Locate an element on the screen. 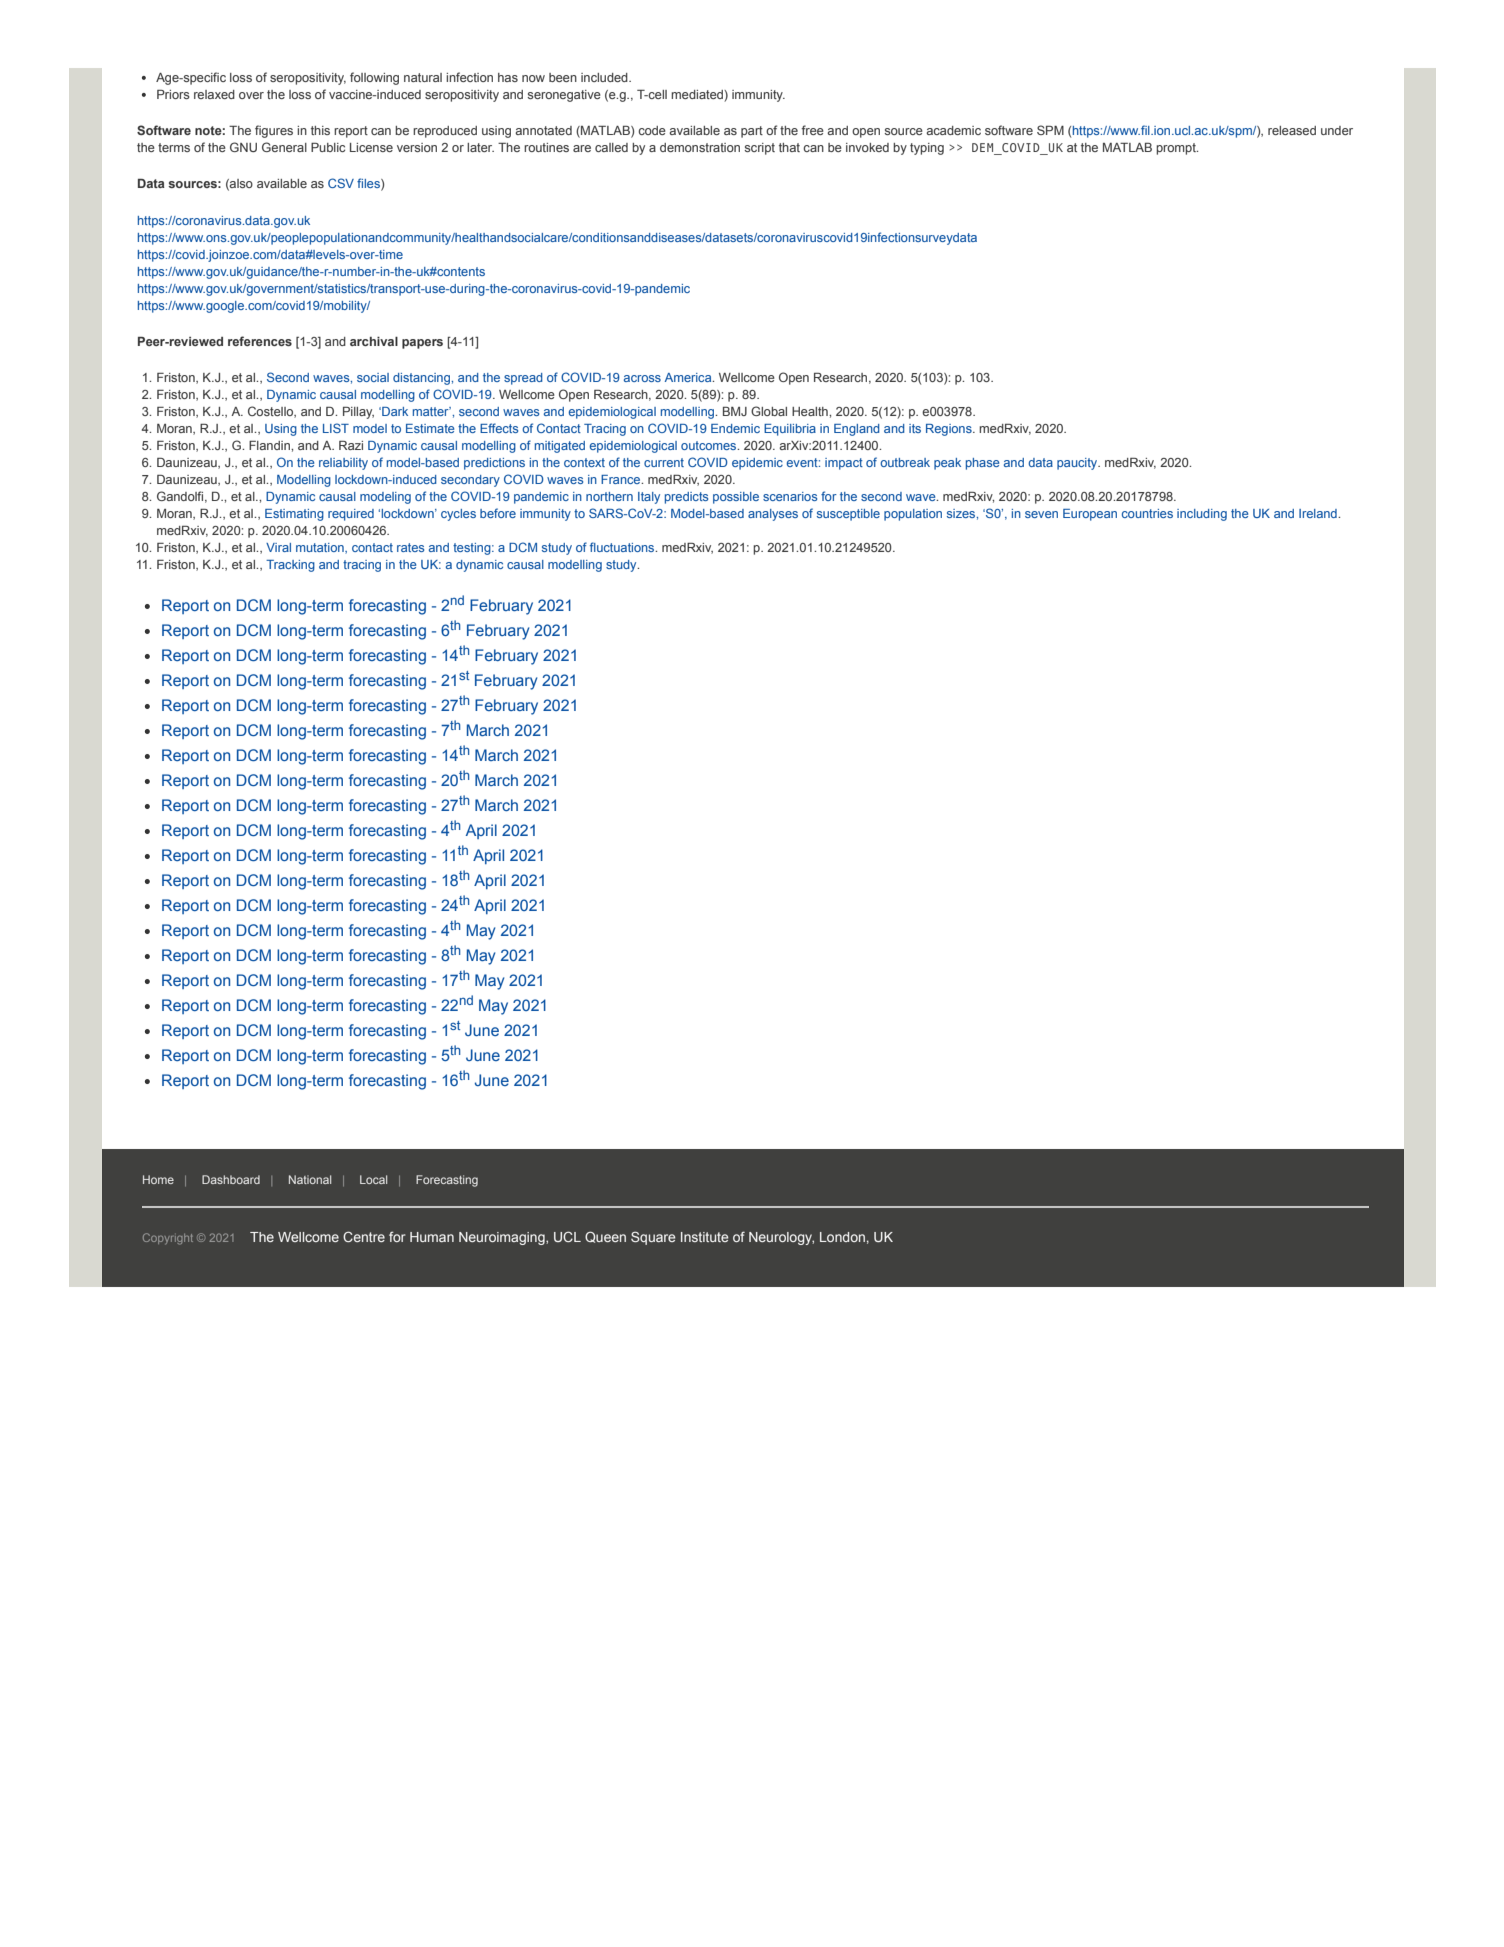 The height and width of the screenshot is (1947, 1504). this is located at coordinates (320, 130).
